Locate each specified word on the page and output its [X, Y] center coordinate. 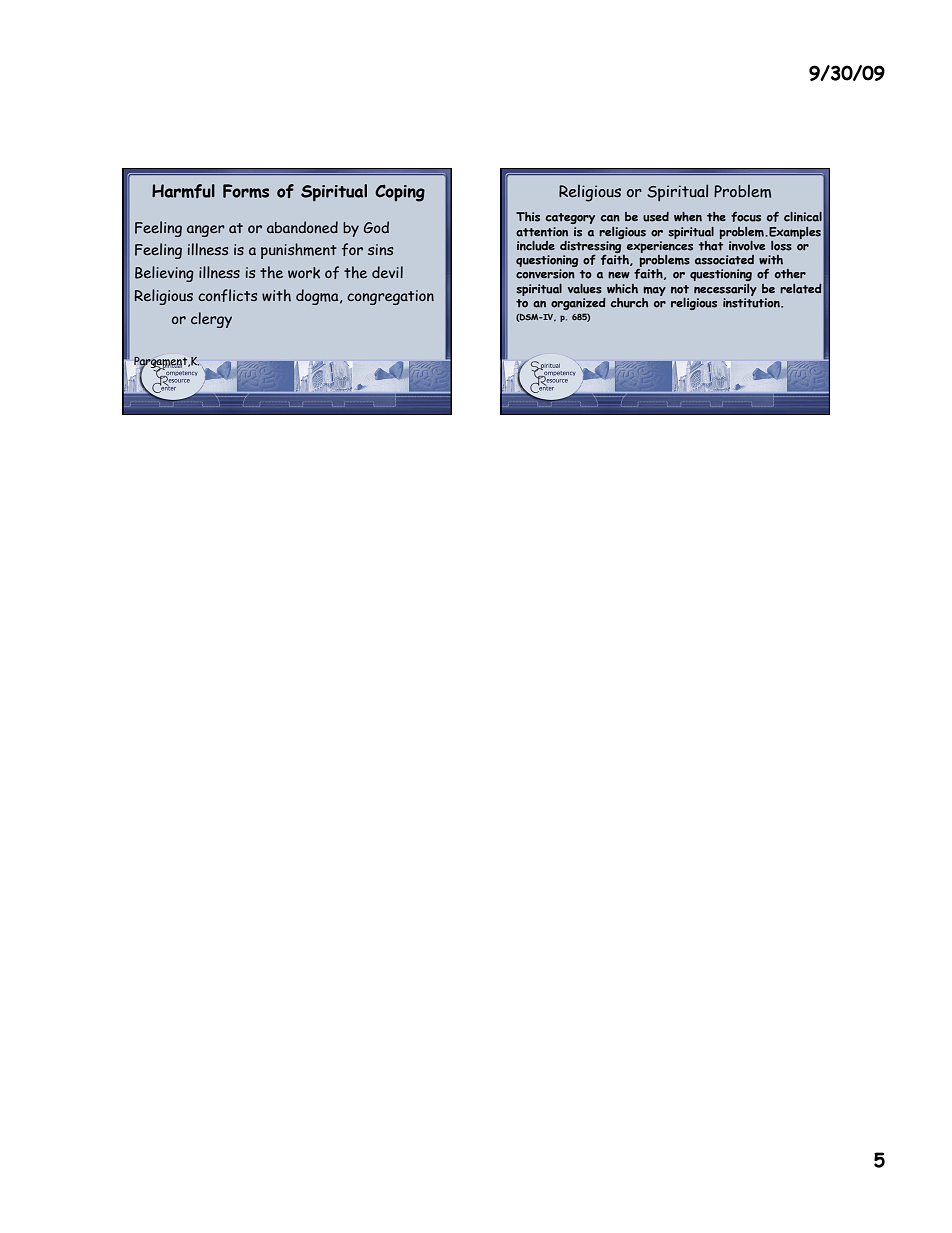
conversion [545, 274]
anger [206, 231]
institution [752, 303]
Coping [400, 193]
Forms [246, 191]
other [790, 274]
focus [746, 216]
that [711, 244]
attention [542, 232]
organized [578, 304]
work [304, 273]
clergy [211, 320]
